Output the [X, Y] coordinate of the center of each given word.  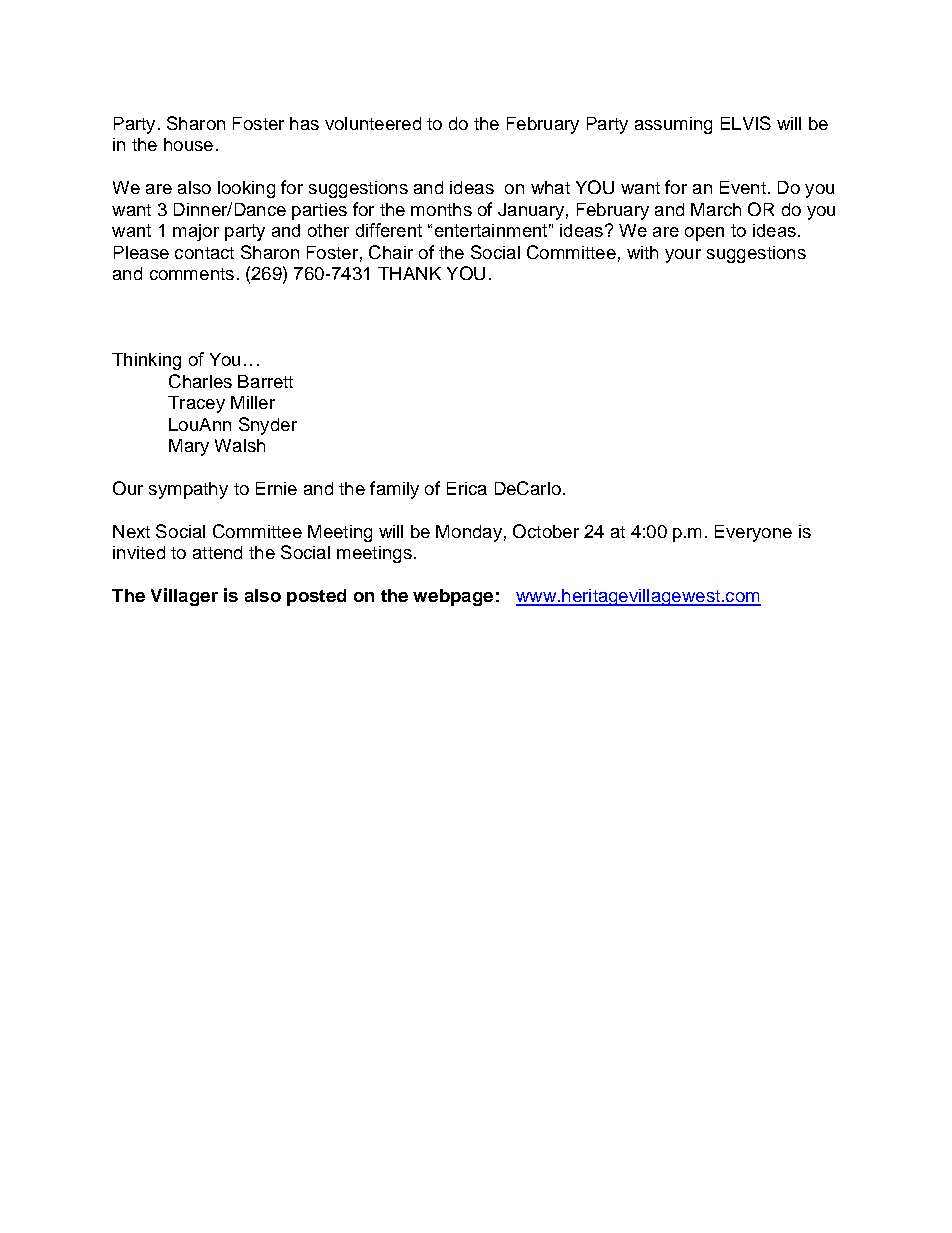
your [683, 256]
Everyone [753, 533]
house [188, 144]
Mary [189, 447]
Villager [184, 597]
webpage [453, 597]
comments [192, 274]
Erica [467, 488]
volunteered [373, 123]
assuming [673, 125]
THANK [409, 273]
